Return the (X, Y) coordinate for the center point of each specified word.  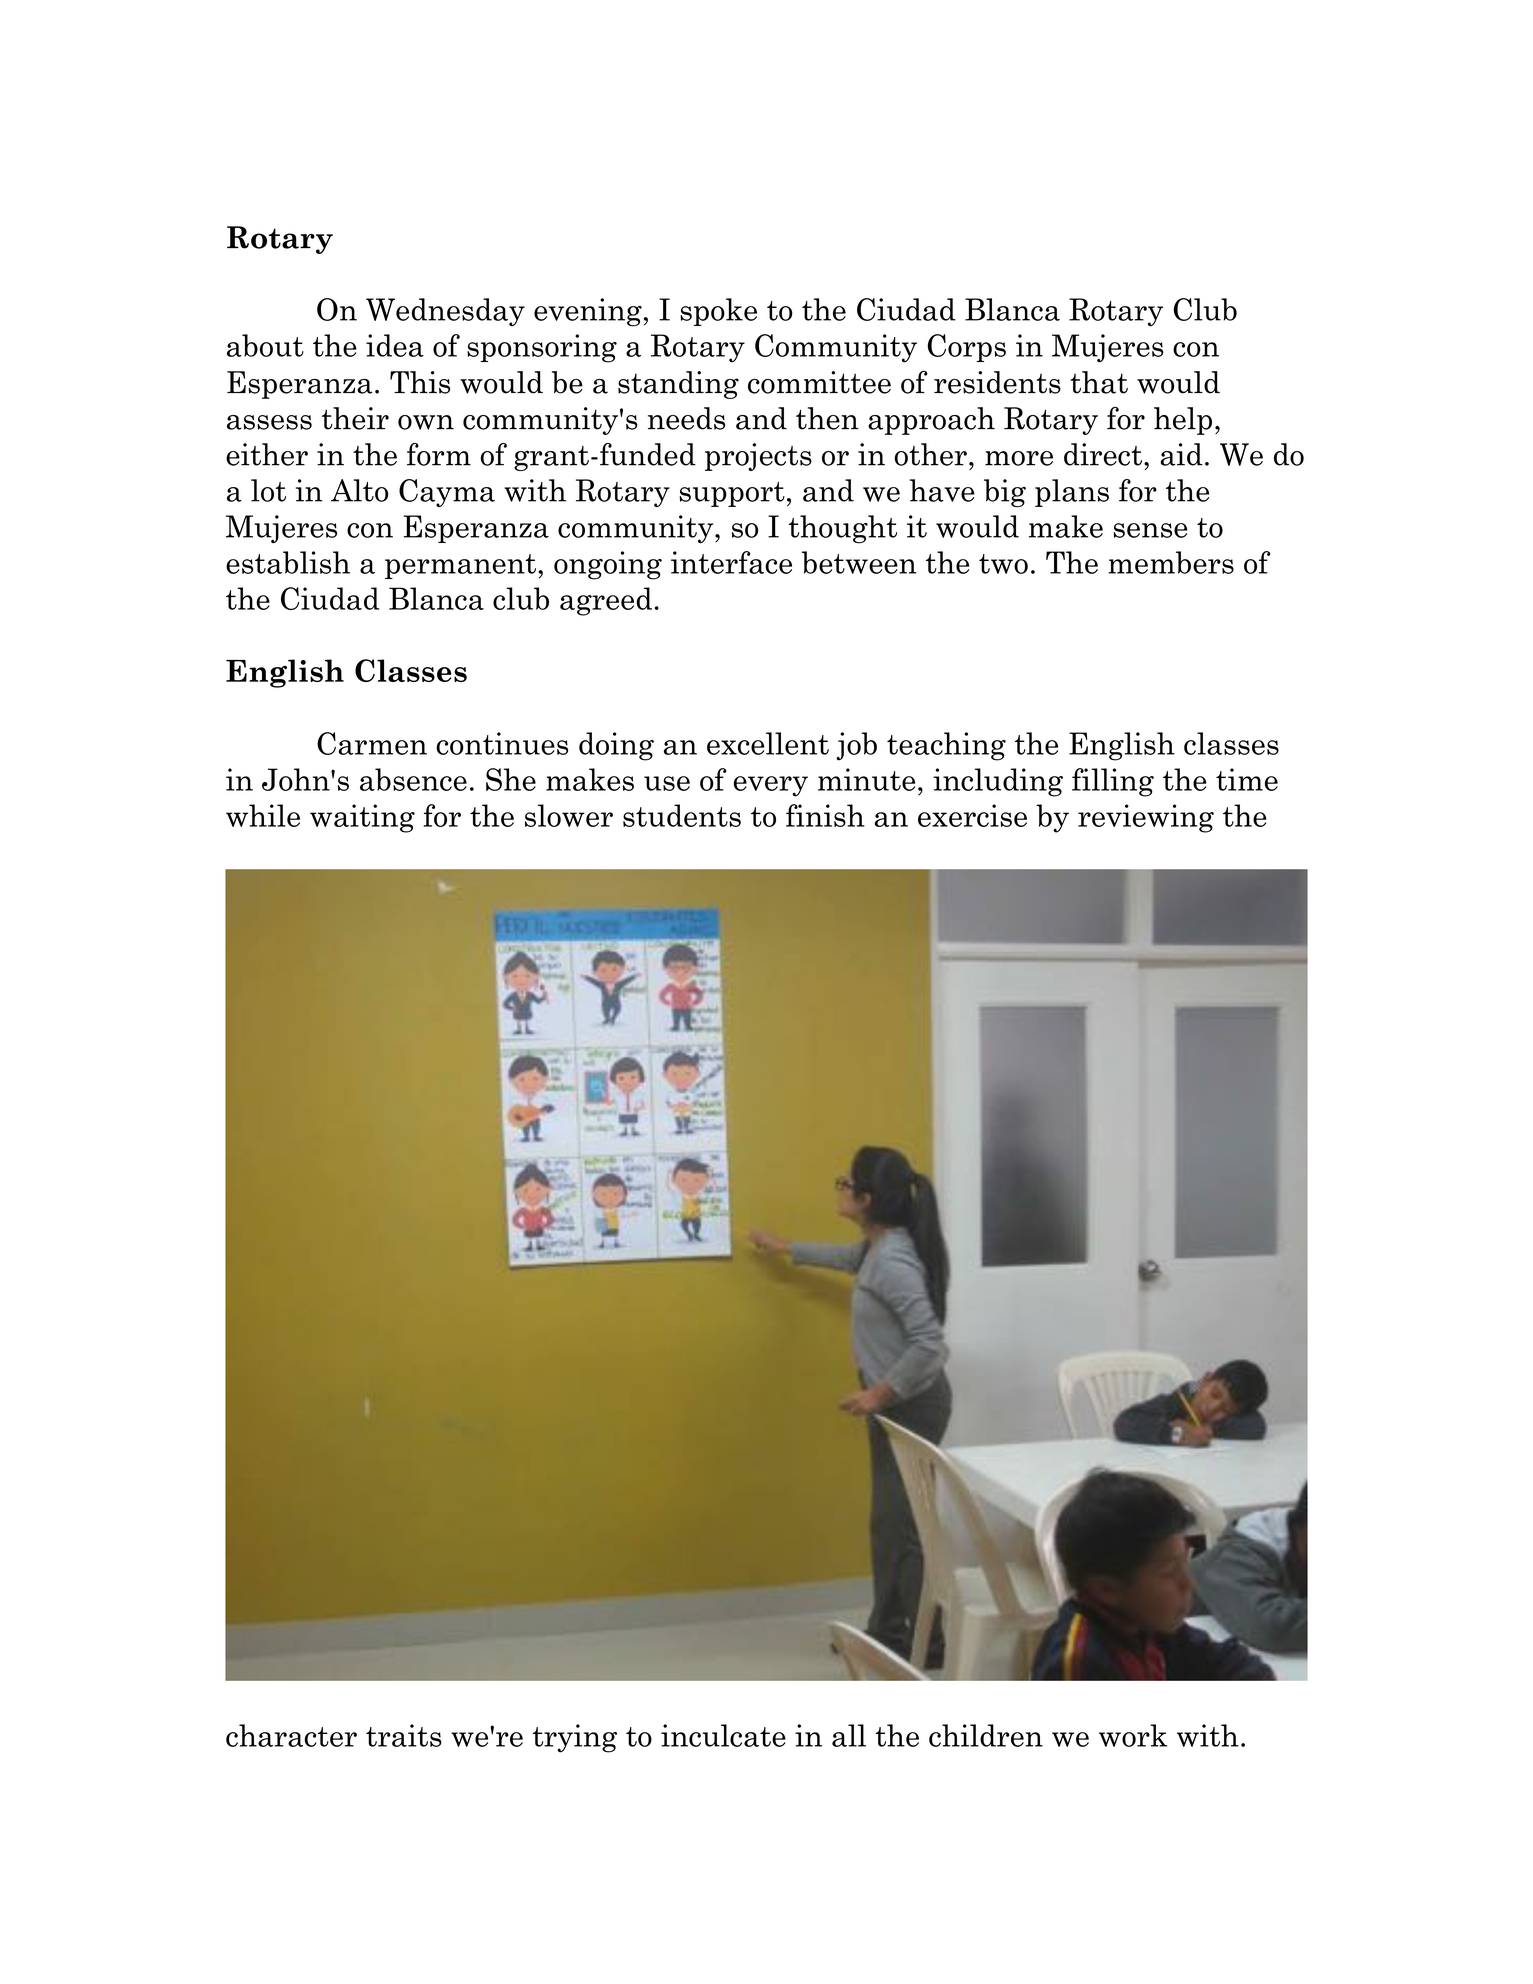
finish (825, 815)
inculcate (723, 1735)
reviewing (1146, 818)
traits (404, 1735)
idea (395, 345)
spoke (718, 312)
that (1099, 382)
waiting (362, 818)
